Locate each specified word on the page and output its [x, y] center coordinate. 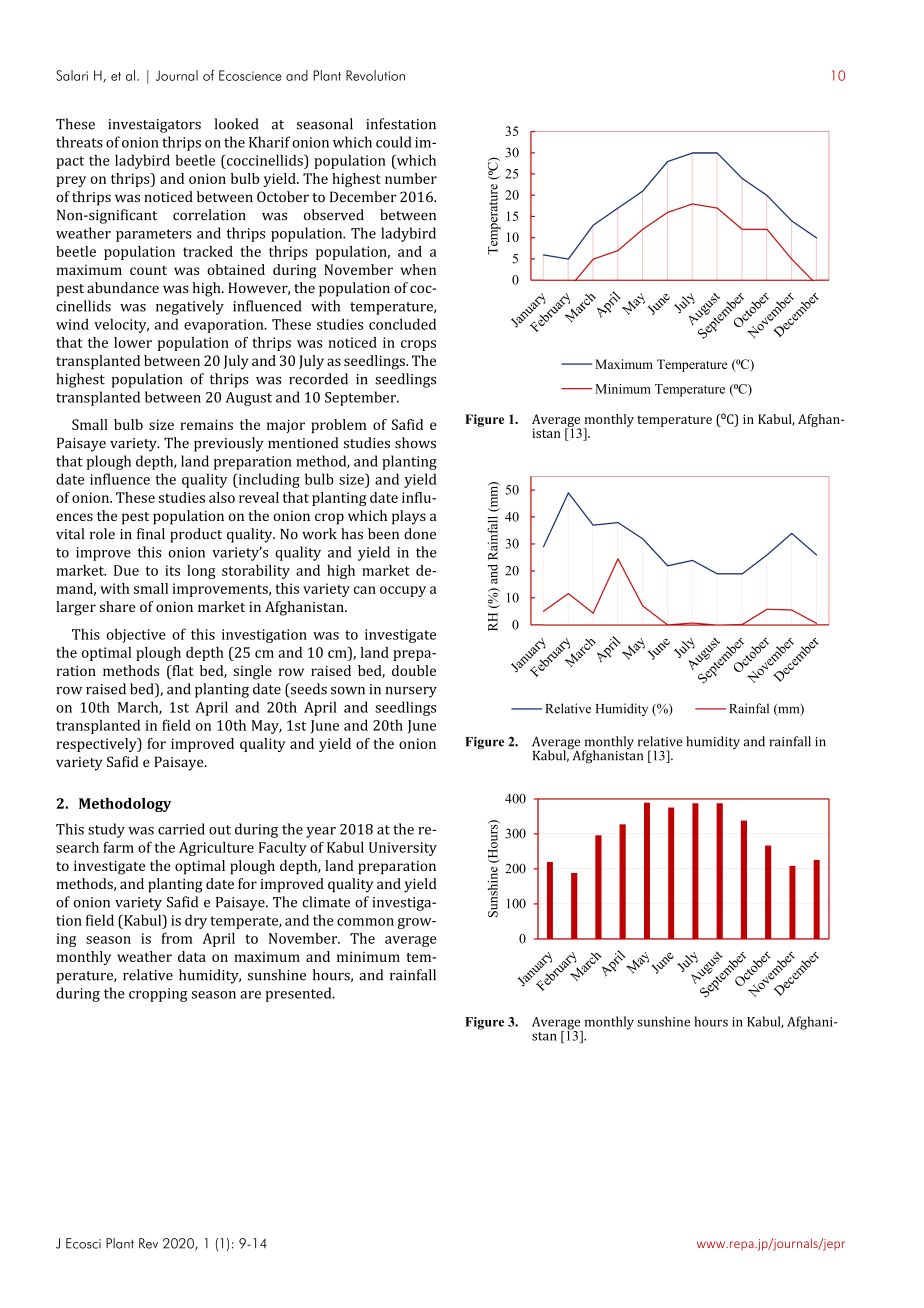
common [365, 922]
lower [133, 342]
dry [196, 921]
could [394, 142]
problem [339, 426]
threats [79, 142]
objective [136, 635]
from [177, 938]
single [252, 672]
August [249, 399]
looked [236, 124]
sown [348, 691]
